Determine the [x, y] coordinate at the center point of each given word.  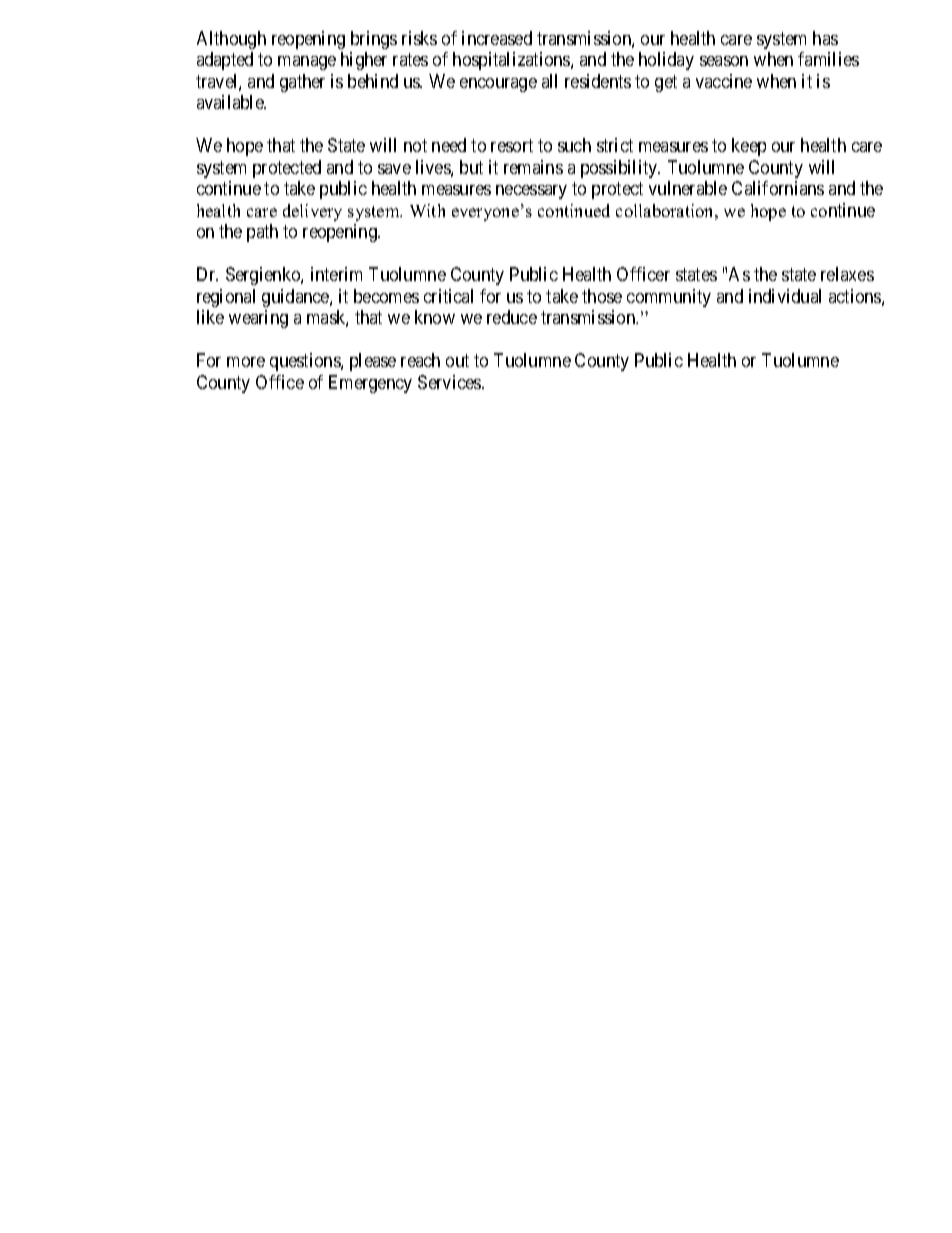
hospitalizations [512, 61]
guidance [296, 298]
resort [512, 146]
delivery [312, 212]
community [669, 298]
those [602, 296]
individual [785, 296]
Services [450, 382]
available [231, 102]
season [724, 61]
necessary [531, 192]
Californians [778, 188]
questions [306, 362]
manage [307, 63]
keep [749, 147]
